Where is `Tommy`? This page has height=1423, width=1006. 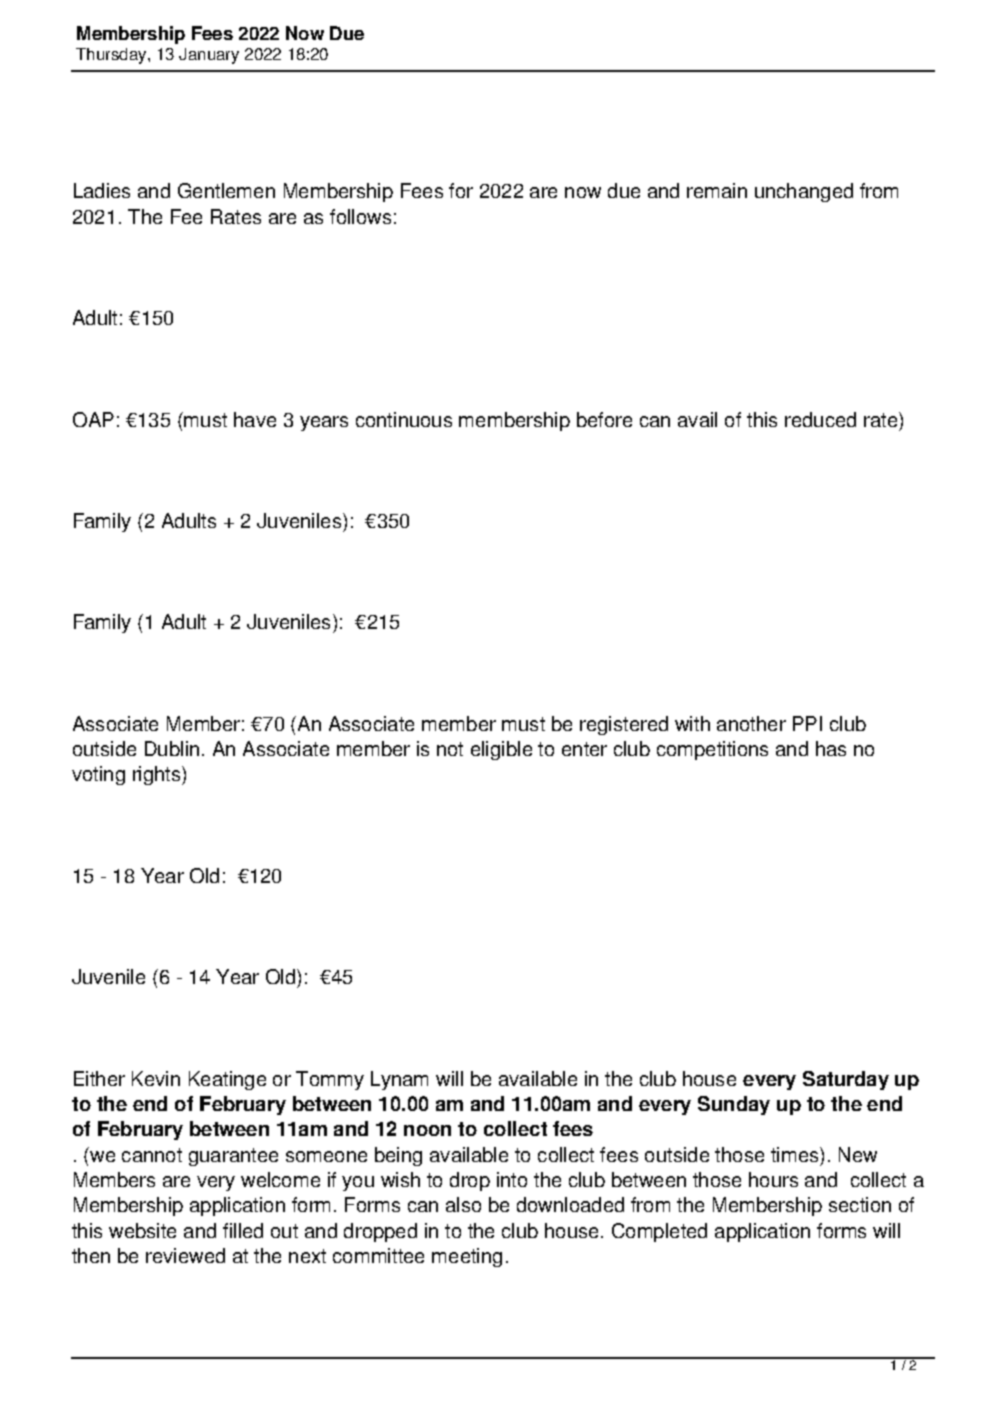
Tommy is located at coordinates (330, 1080).
